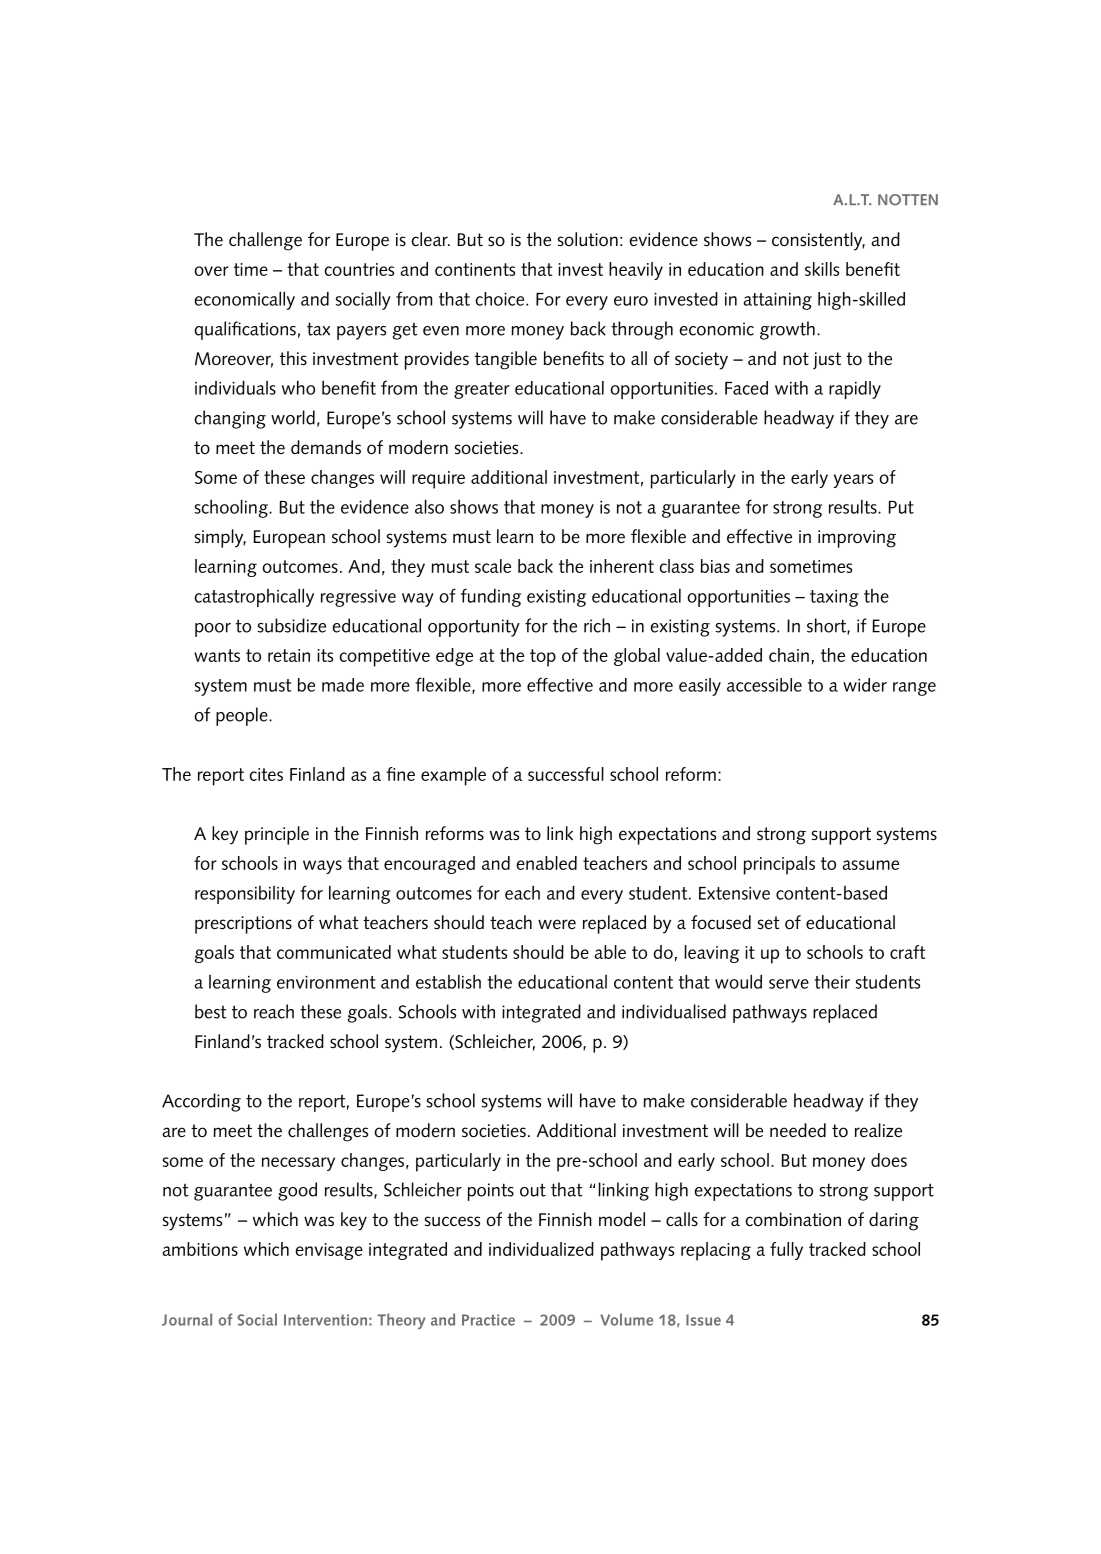  Describe the element at coordinates (541, 1249) in the image. I see `individualized` at that location.
